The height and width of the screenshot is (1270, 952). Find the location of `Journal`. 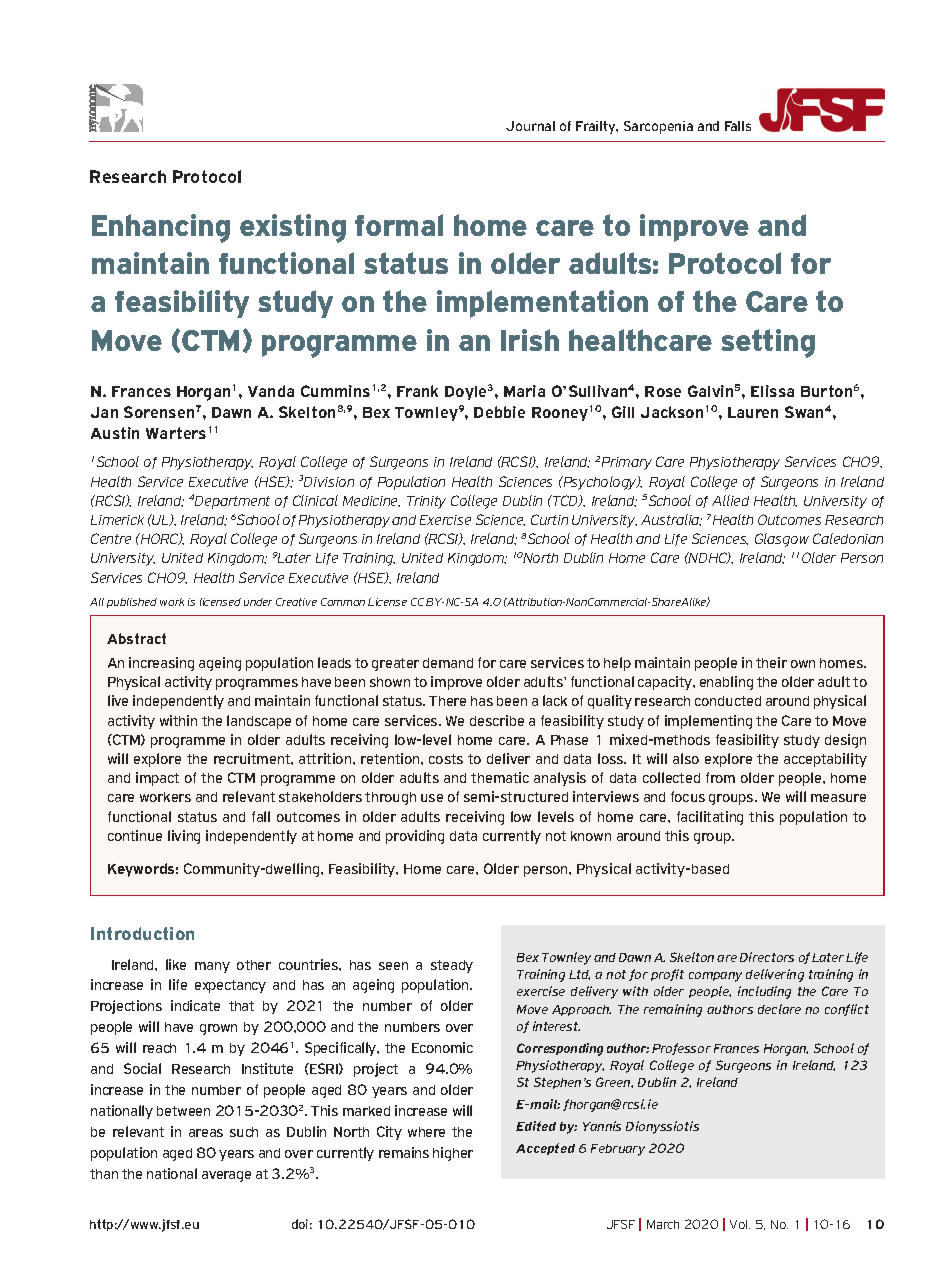

Journal is located at coordinates (530, 126).
